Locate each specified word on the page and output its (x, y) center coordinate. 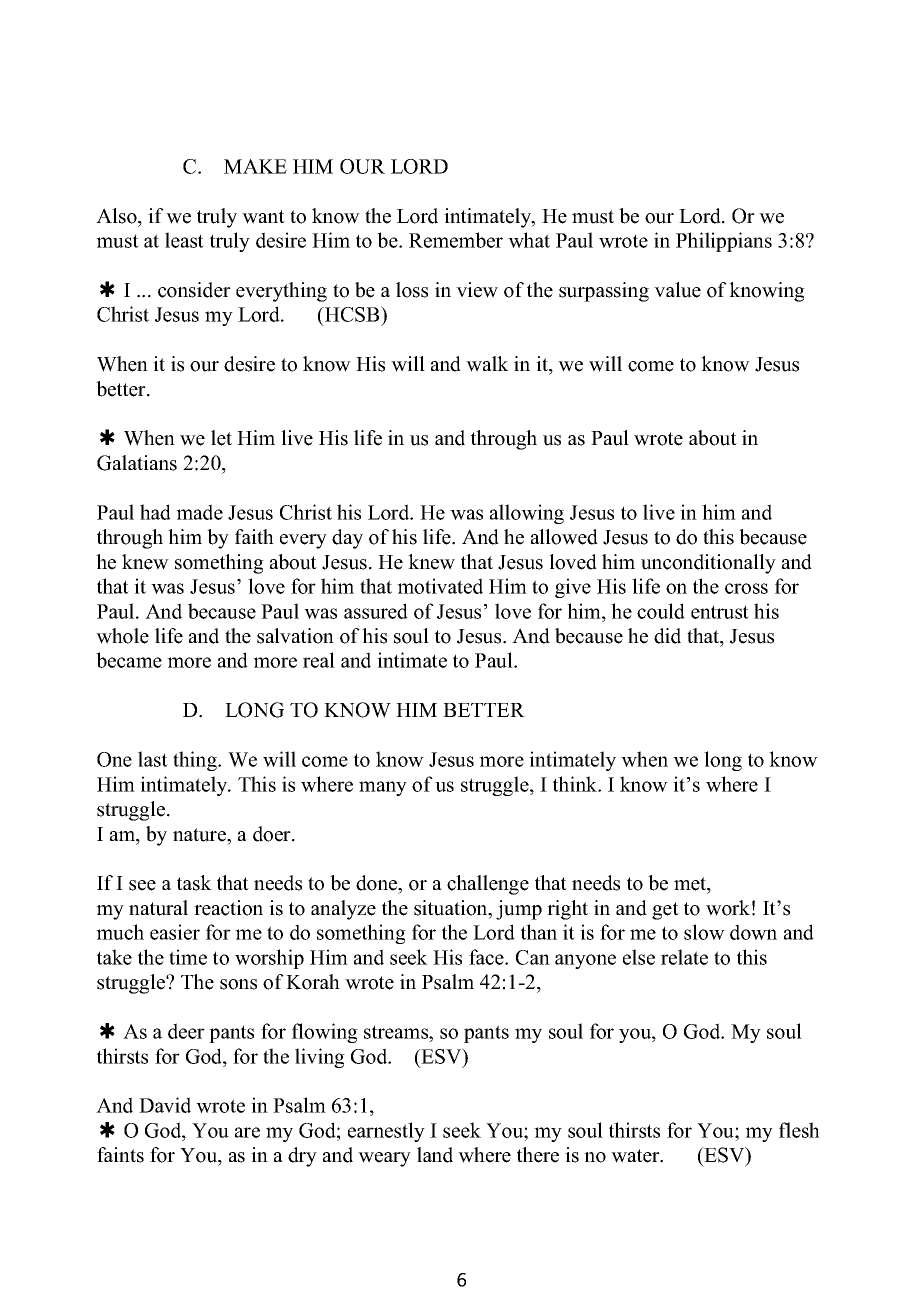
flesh (799, 1130)
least (184, 240)
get (665, 911)
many (383, 788)
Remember (456, 240)
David (165, 1105)
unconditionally (708, 564)
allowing (527, 514)
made (199, 512)
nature (200, 835)
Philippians (724, 242)
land (435, 1155)
